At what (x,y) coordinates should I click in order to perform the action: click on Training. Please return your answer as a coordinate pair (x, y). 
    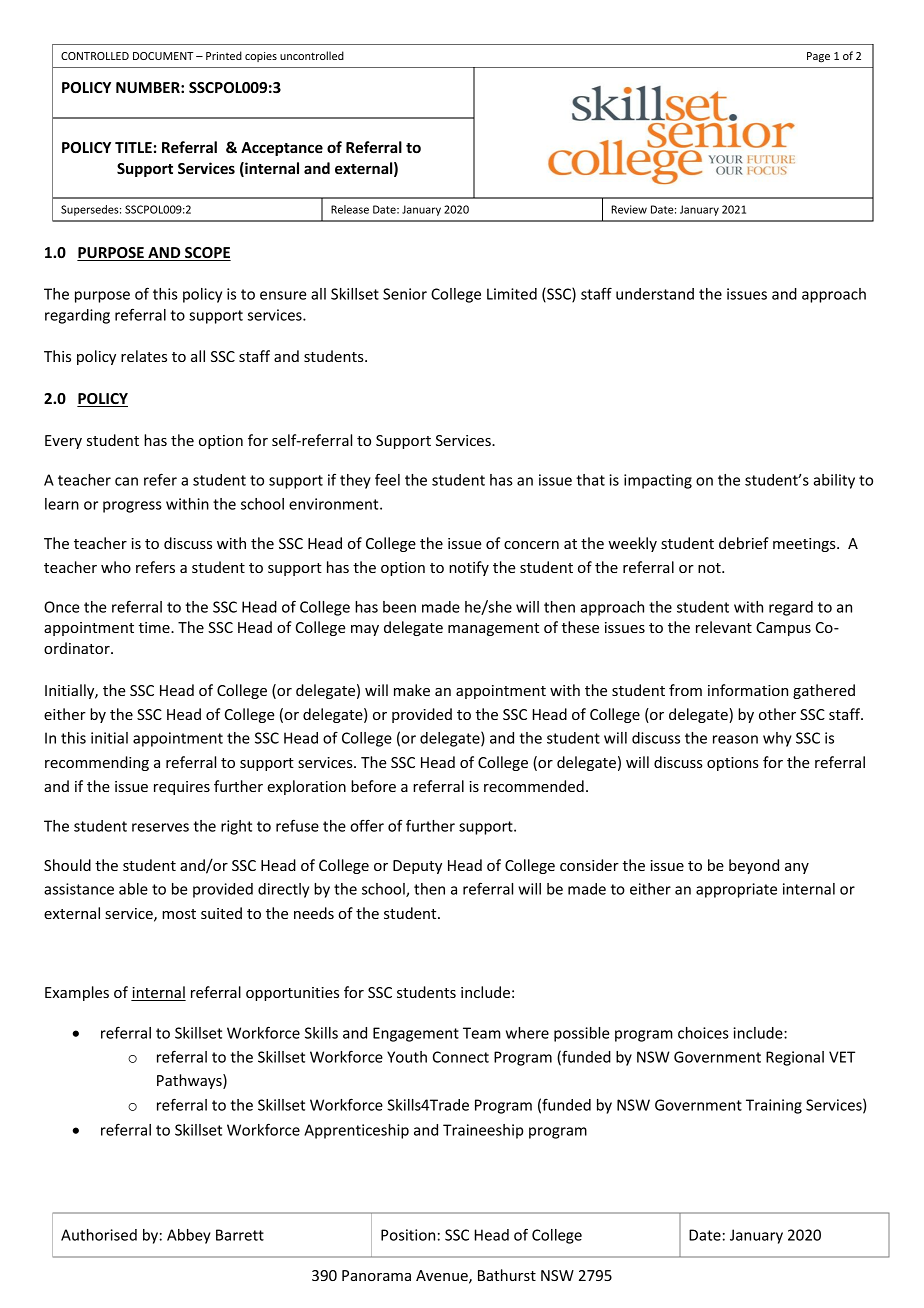
    Looking at the image, I should click on (774, 1106).
